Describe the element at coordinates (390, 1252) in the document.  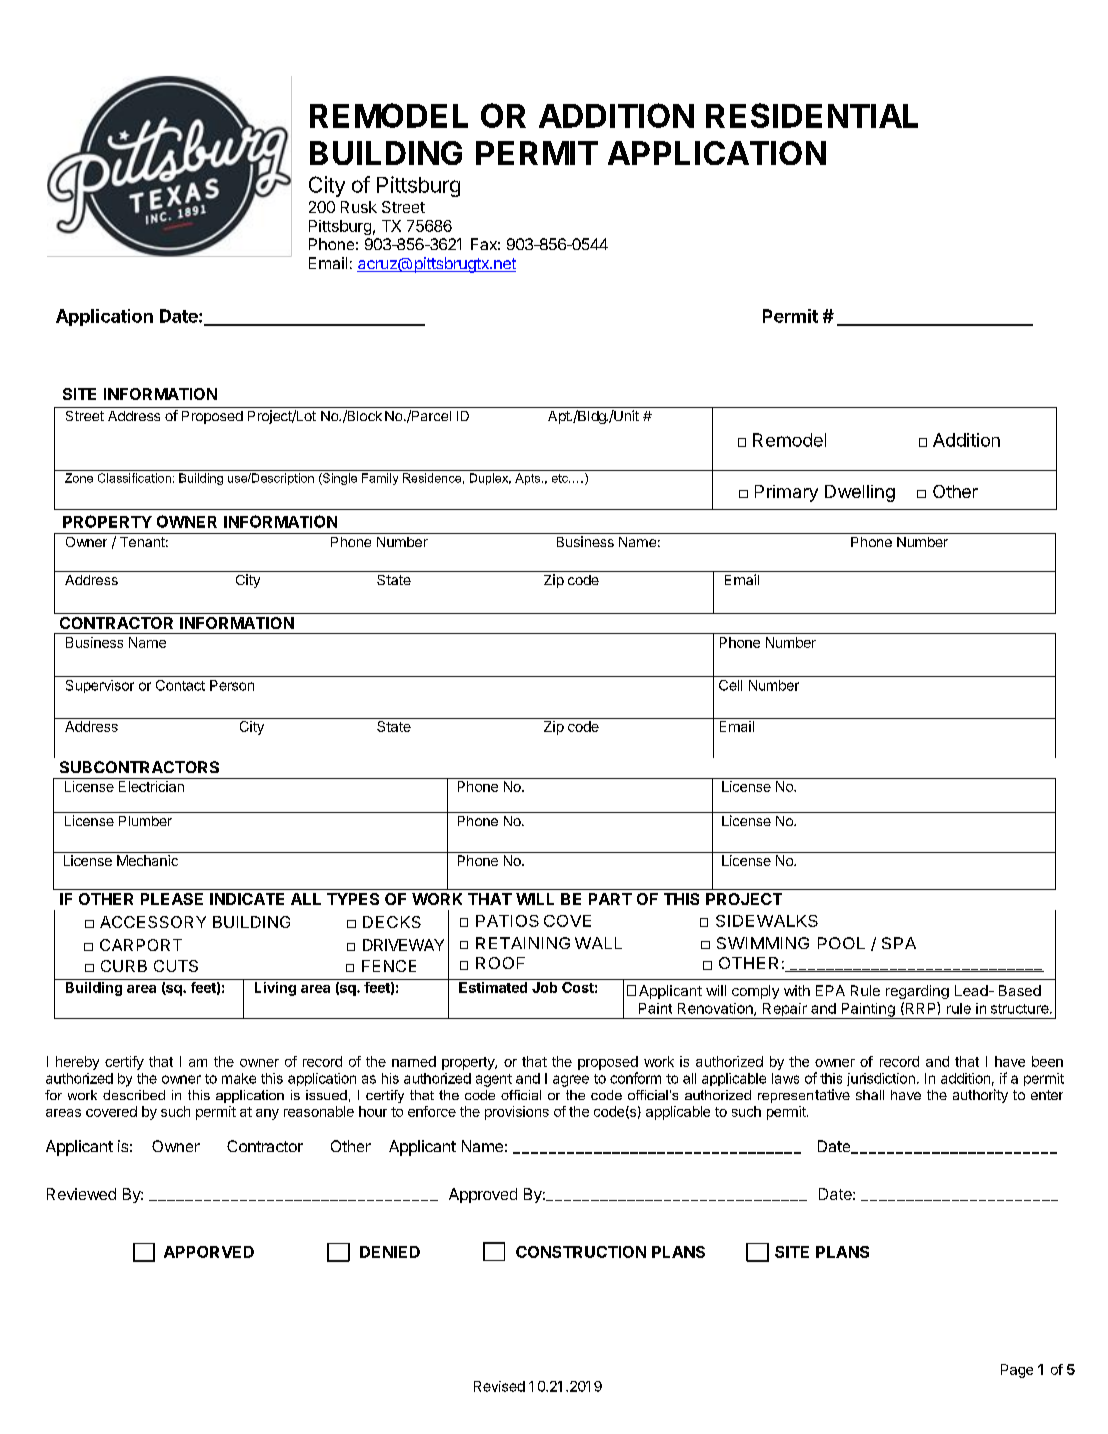
I see `DENIED` at that location.
